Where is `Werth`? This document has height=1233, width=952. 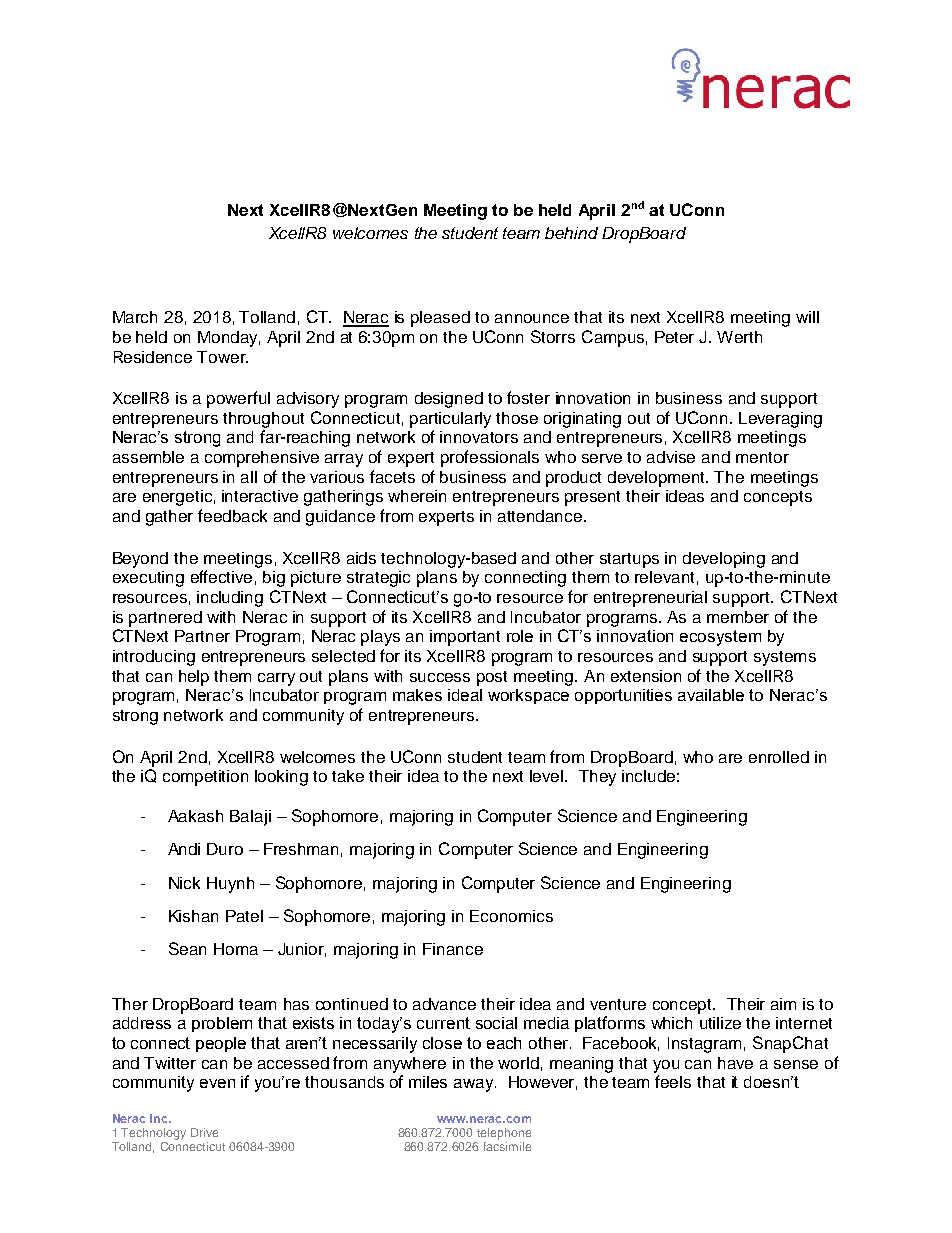 Werth is located at coordinates (739, 337).
